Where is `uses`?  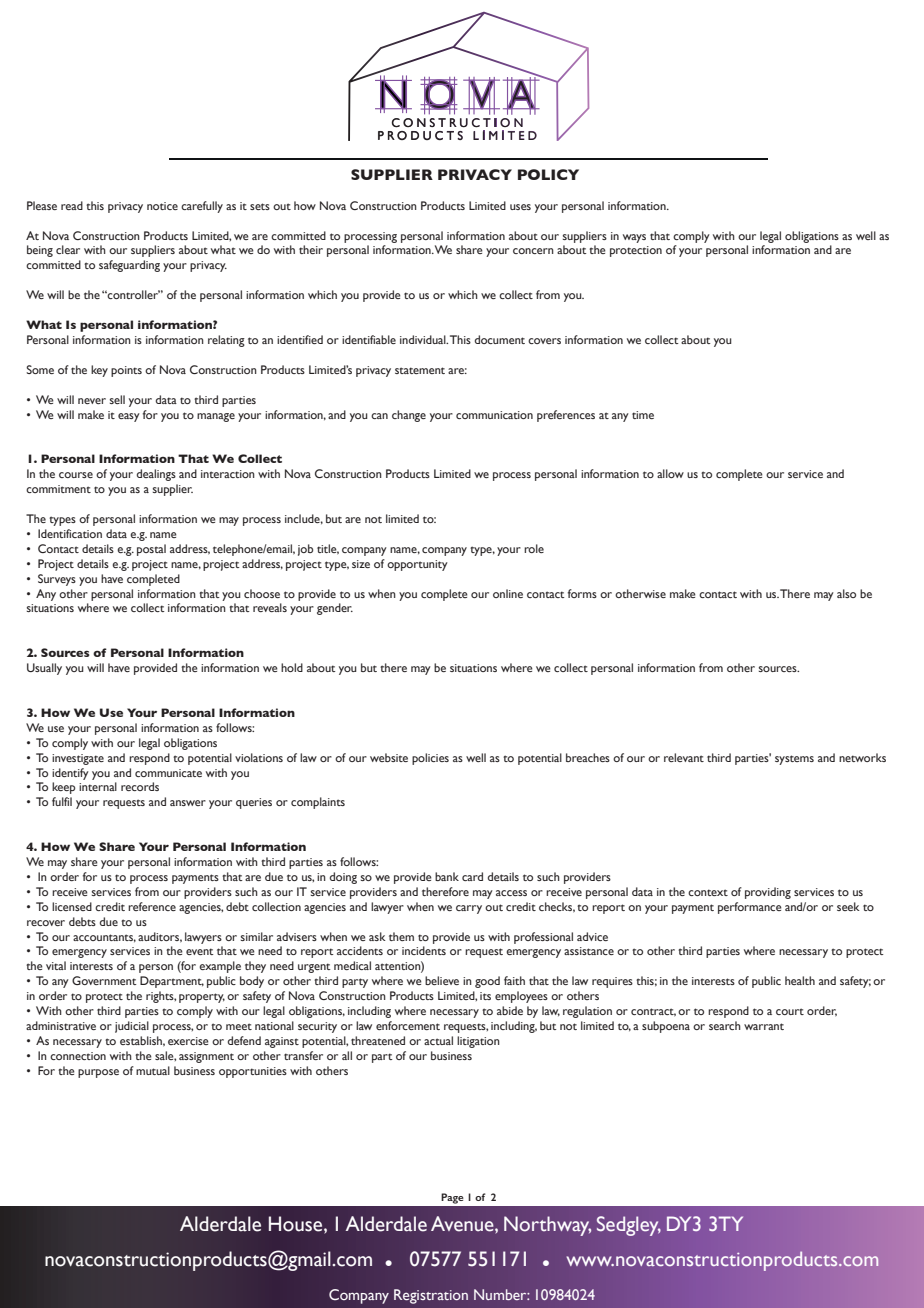
uses is located at coordinates (520, 207).
